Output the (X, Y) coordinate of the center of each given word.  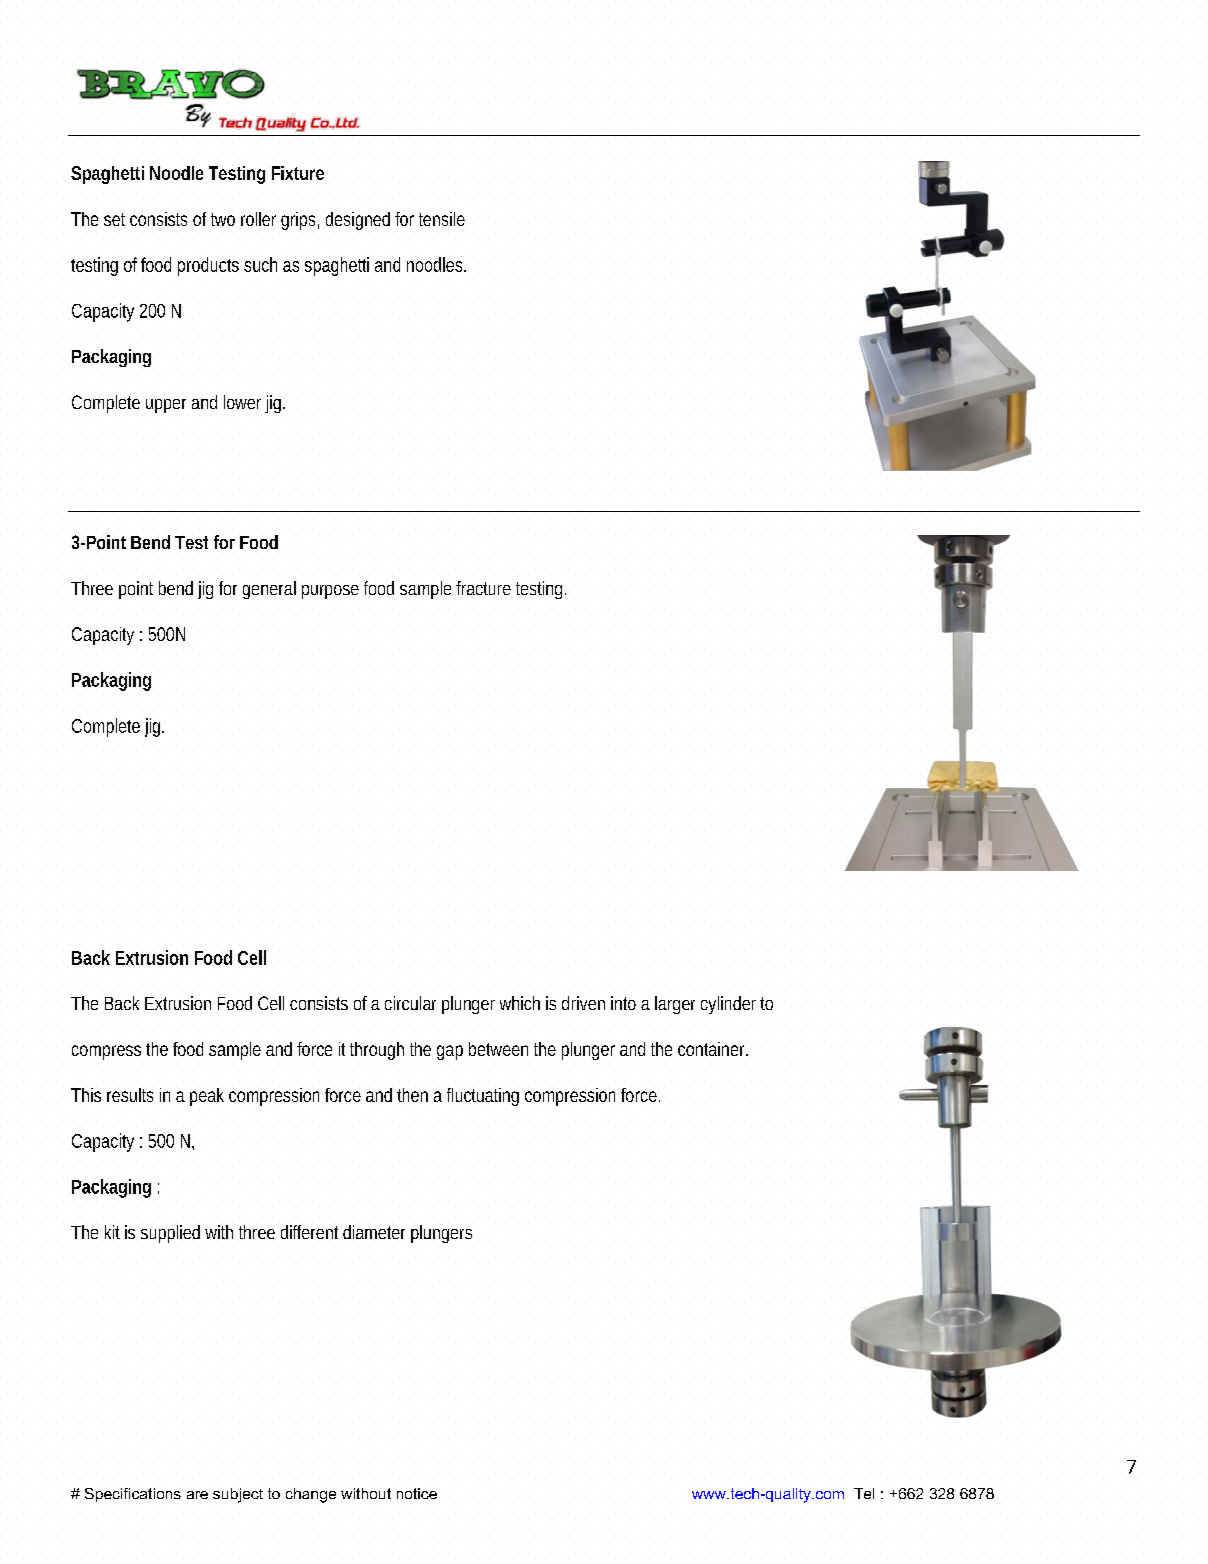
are (197, 1495)
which (520, 1003)
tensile (442, 219)
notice (417, 1493)
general (269, 590)
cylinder (728, 1005)
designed (358, 221)
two (223, 219)
